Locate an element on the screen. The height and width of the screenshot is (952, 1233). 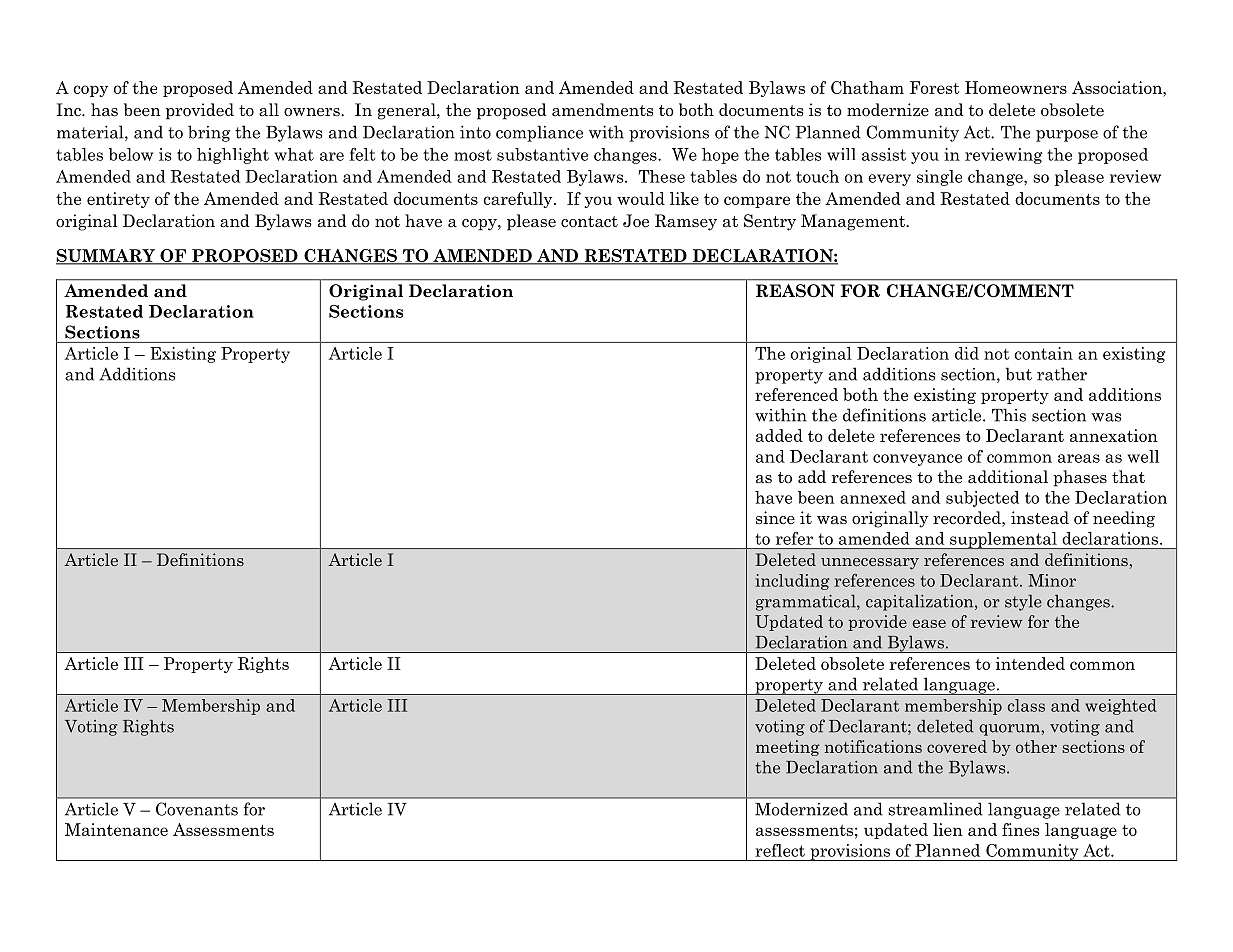
Covenants is located at coordinates (197, 809).
